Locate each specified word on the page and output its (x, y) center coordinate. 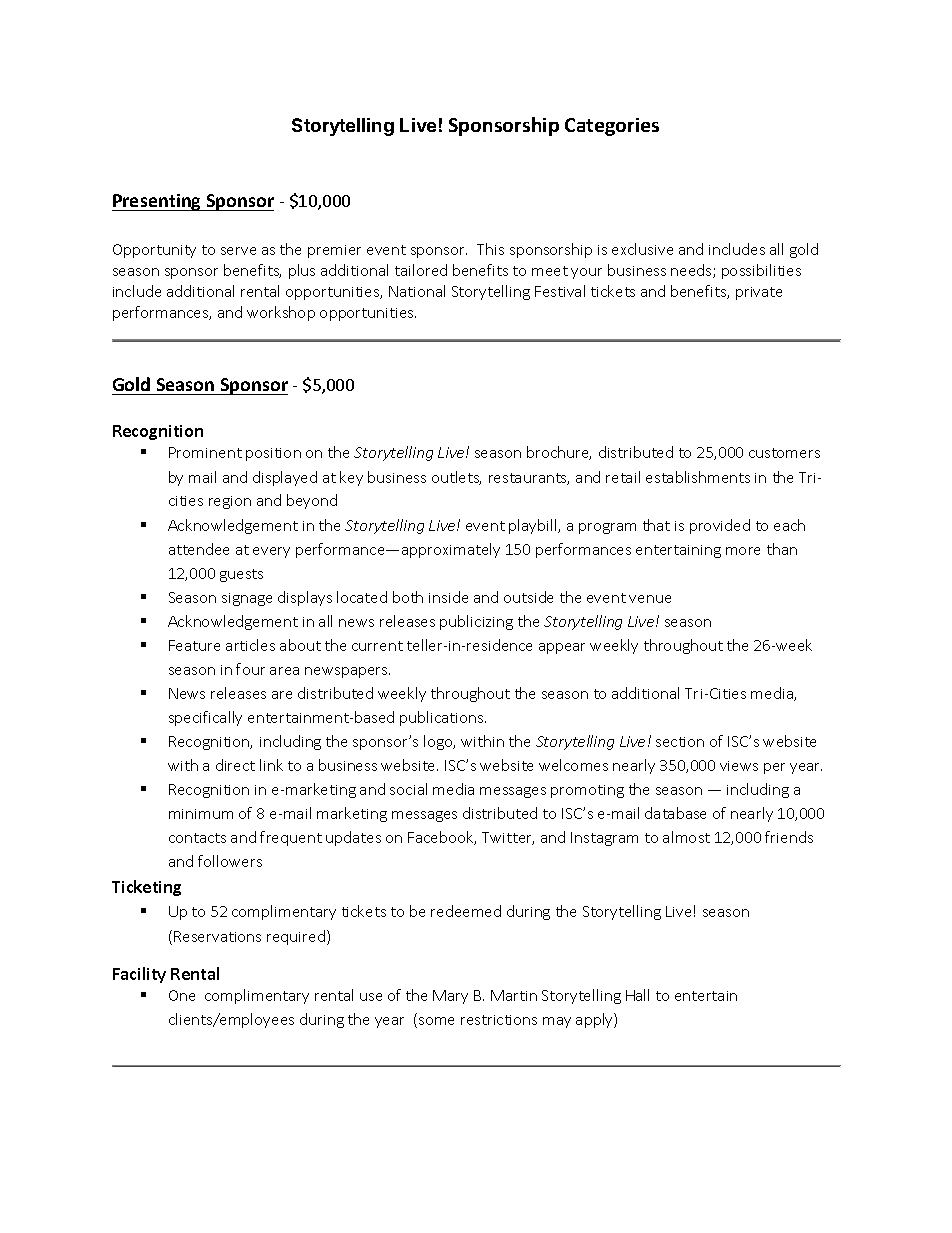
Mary (450, 997)
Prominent (205, 452)
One (182, 995)
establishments (698, 477)
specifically (205, 718)
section (680, 742)
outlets (456, 478)
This (490, 249)
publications (443, 718)
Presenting (157, 202)
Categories (612, 127)
